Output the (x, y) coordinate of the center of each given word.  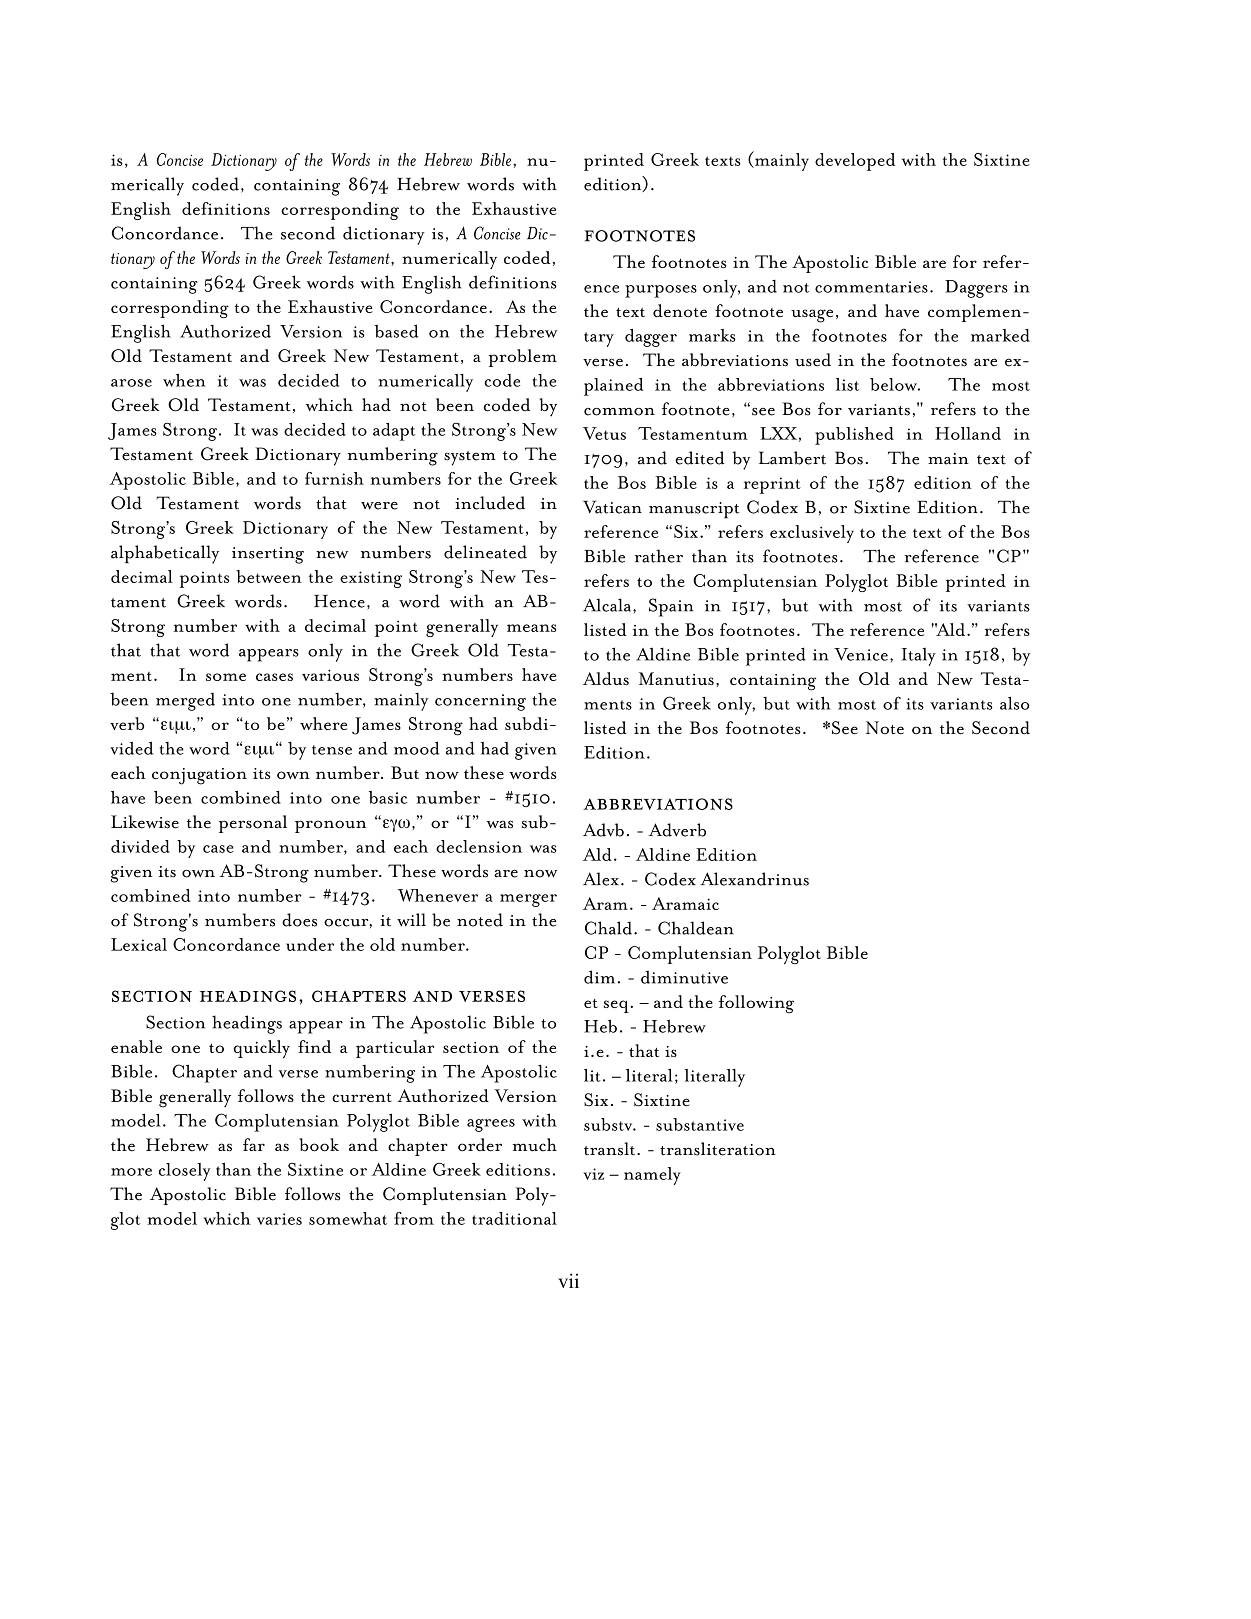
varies (279, 1219)
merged (185, 701)
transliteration (718, 1149)
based (396, 331)
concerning (480, 702)
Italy (919, 657)
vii (568, 1280)
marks (712, 335)
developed (855, 162)
